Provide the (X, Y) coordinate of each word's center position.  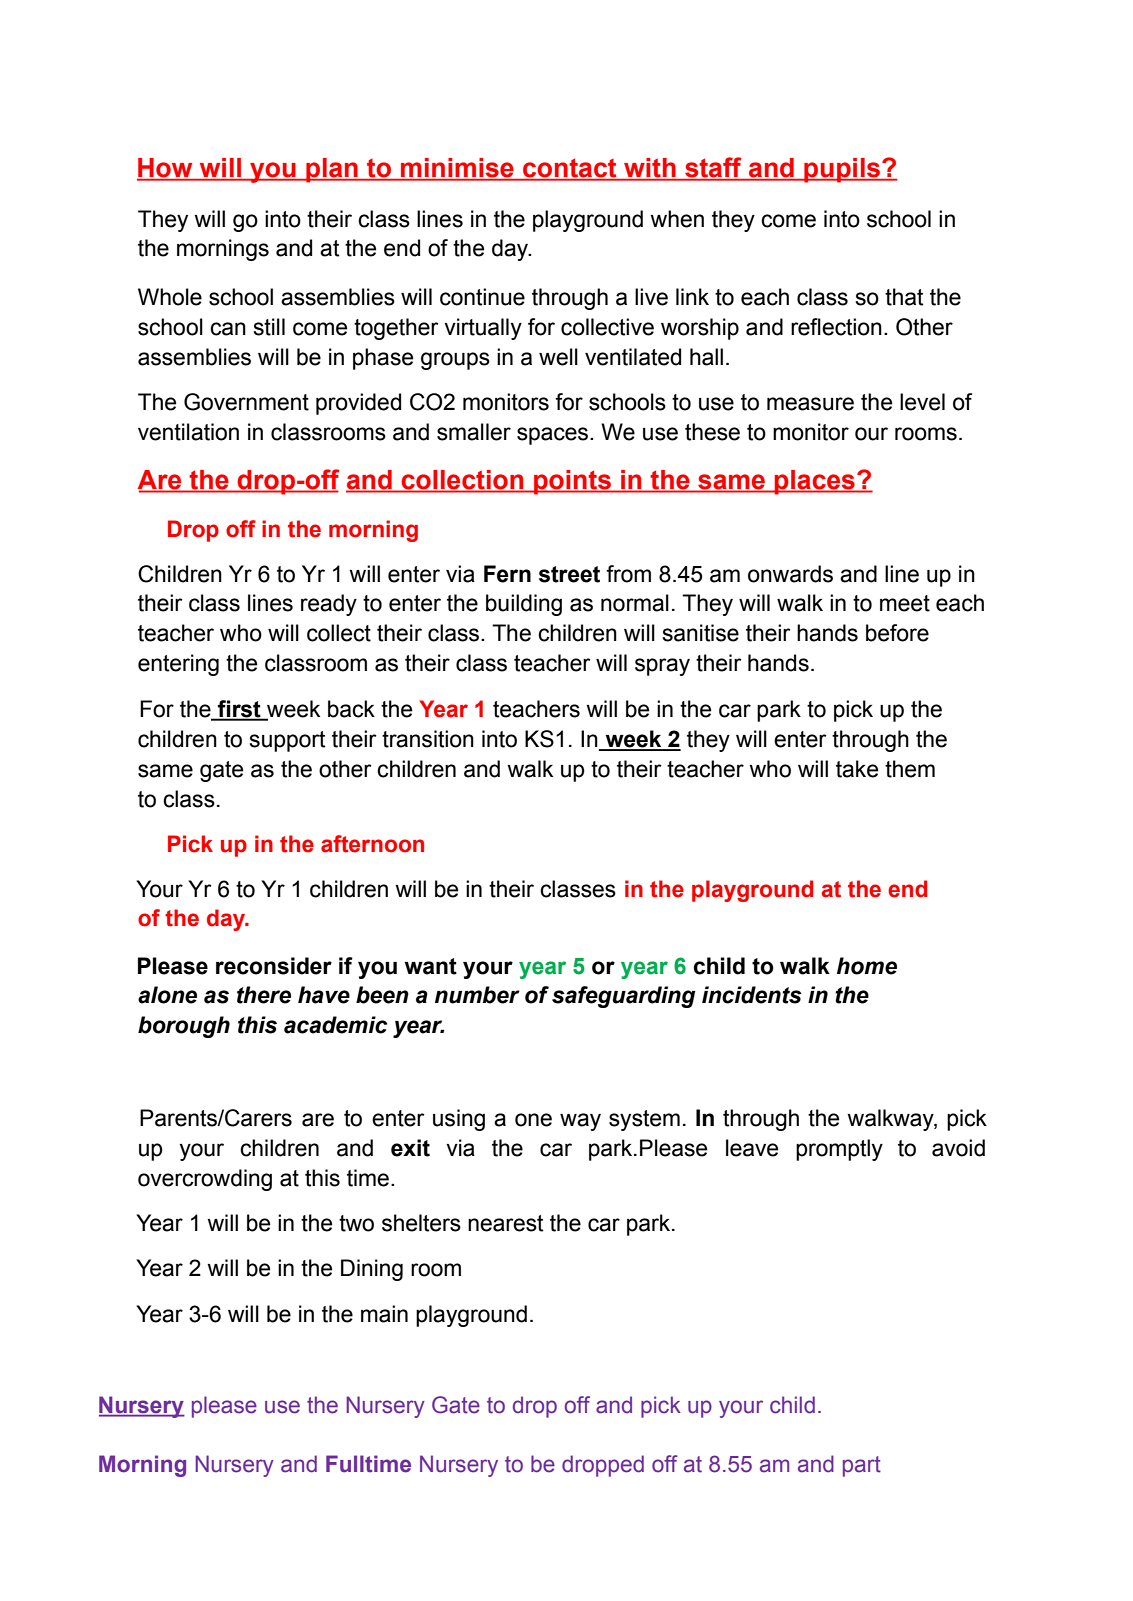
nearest (505, 1223)
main (384, 1314)
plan (332, 170)
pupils (842, 170)
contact (570, 169)
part (862, 1466)
